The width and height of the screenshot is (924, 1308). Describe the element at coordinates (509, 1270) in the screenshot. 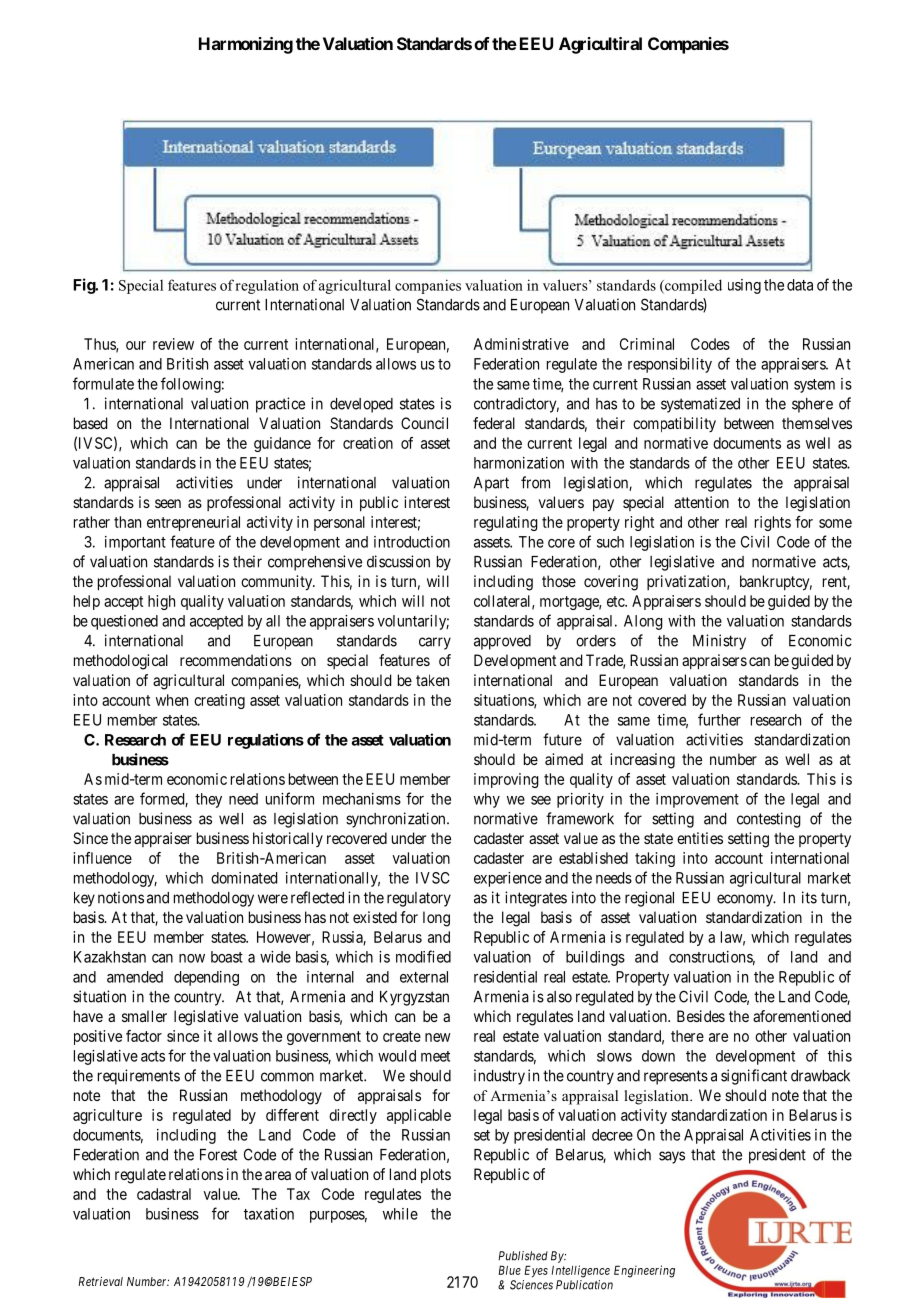

I see `Blue` at that location.
